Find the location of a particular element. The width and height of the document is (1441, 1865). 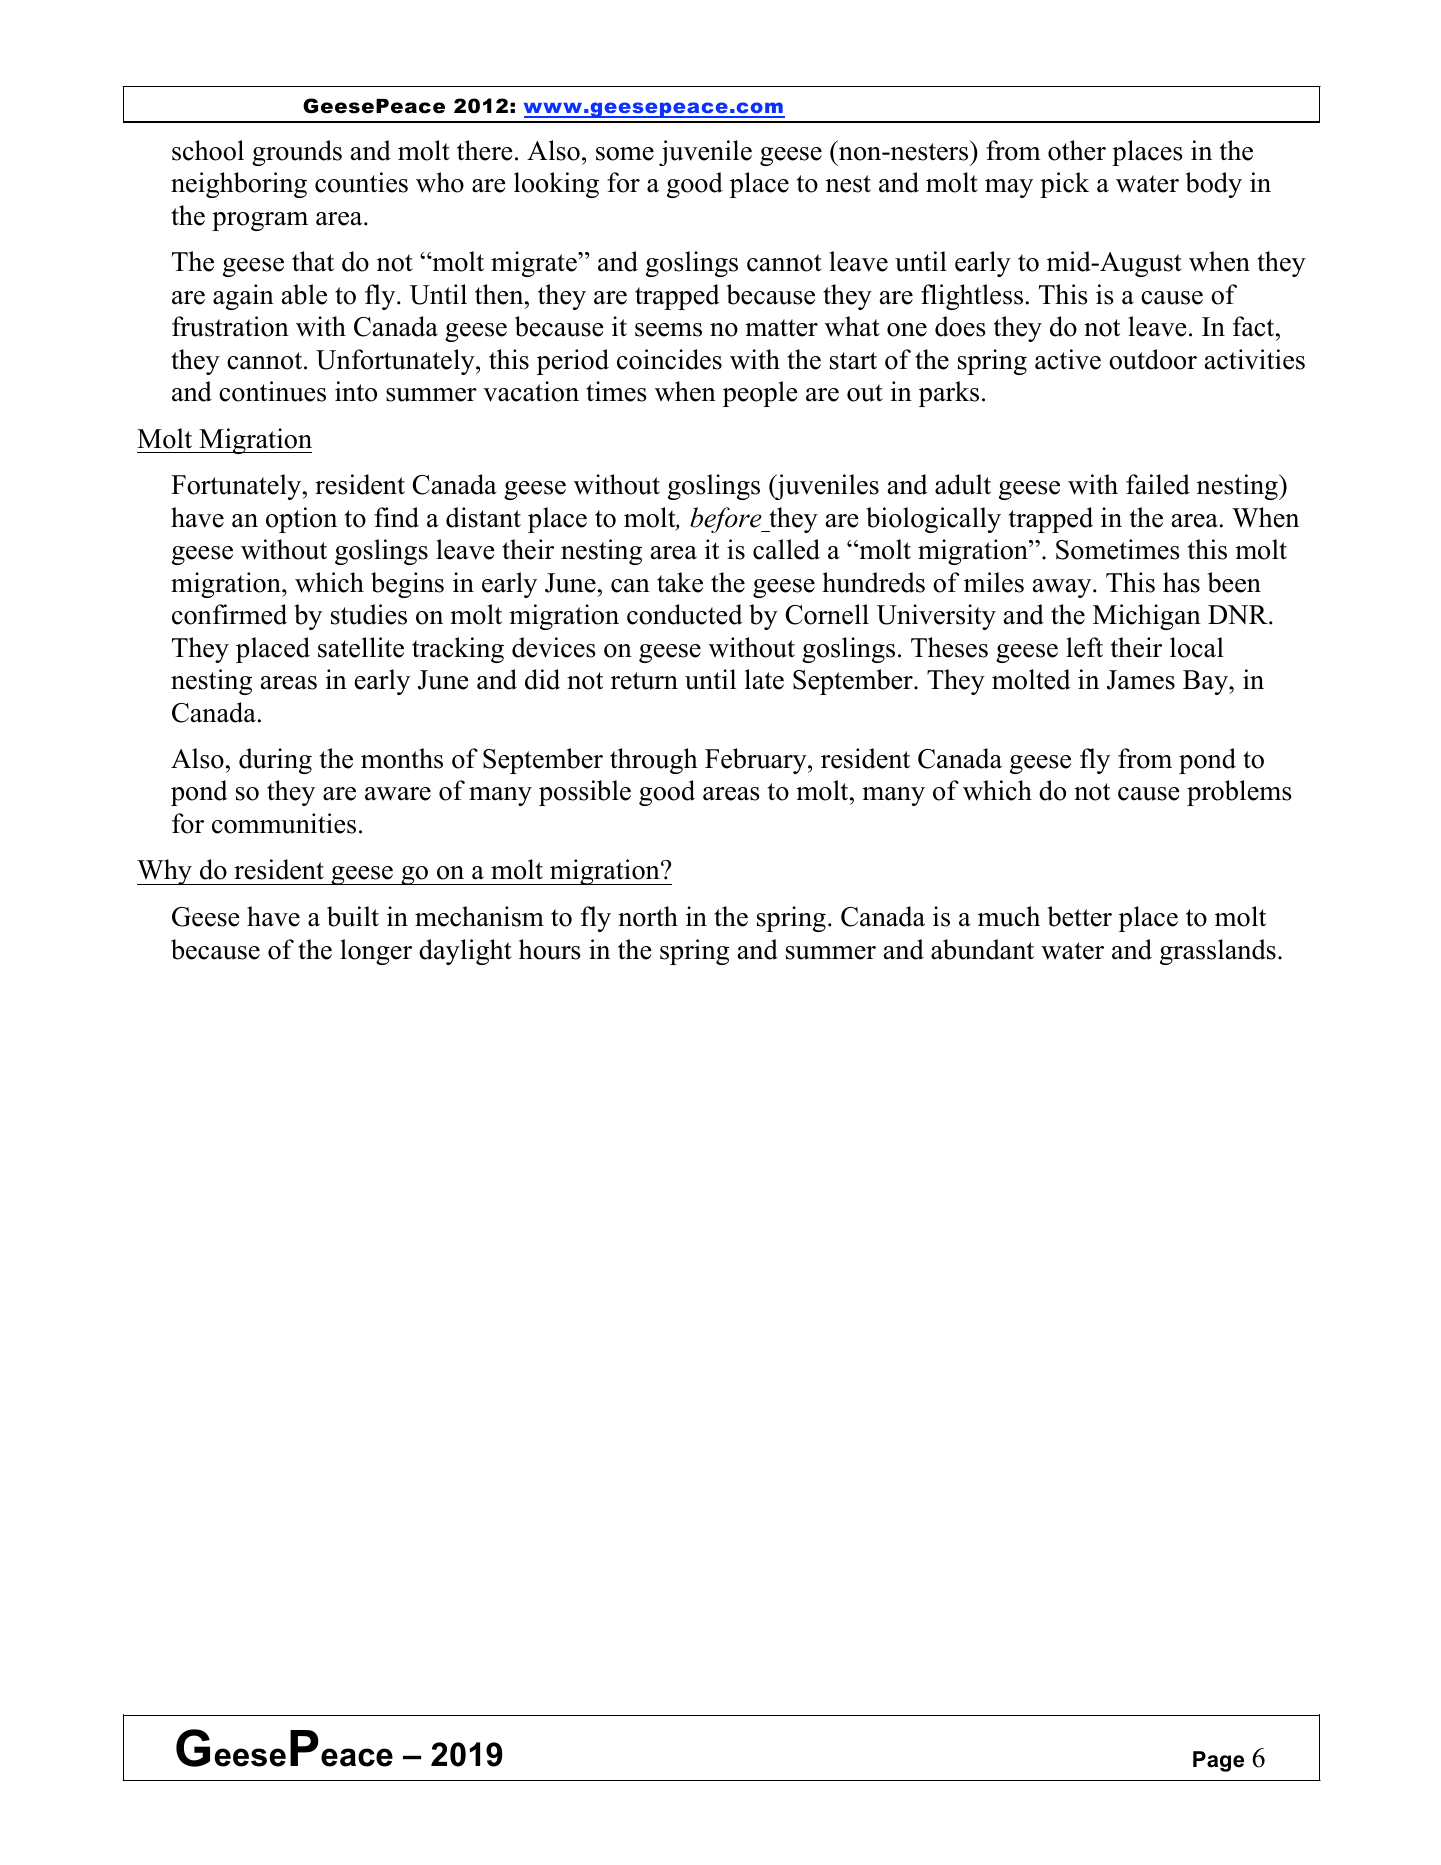

program is located at coordinates (260, 221).
